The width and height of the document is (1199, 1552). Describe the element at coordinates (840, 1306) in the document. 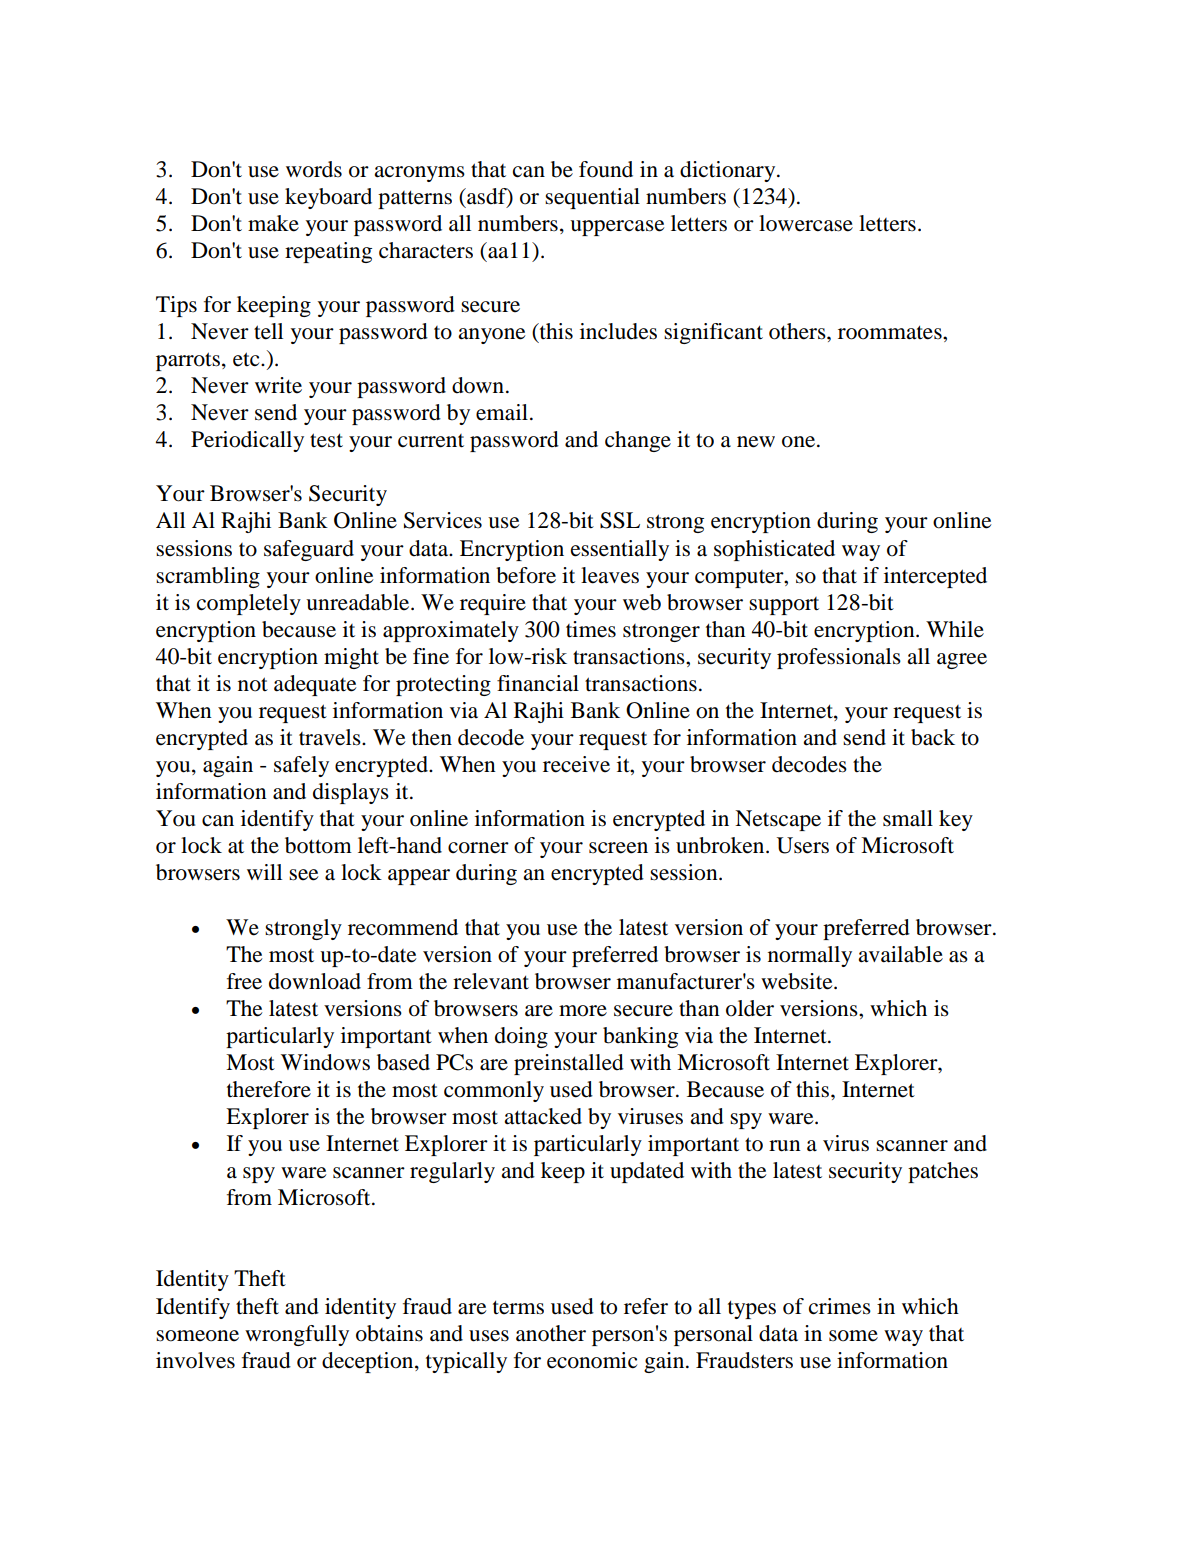

I see `crimes` at that location.
